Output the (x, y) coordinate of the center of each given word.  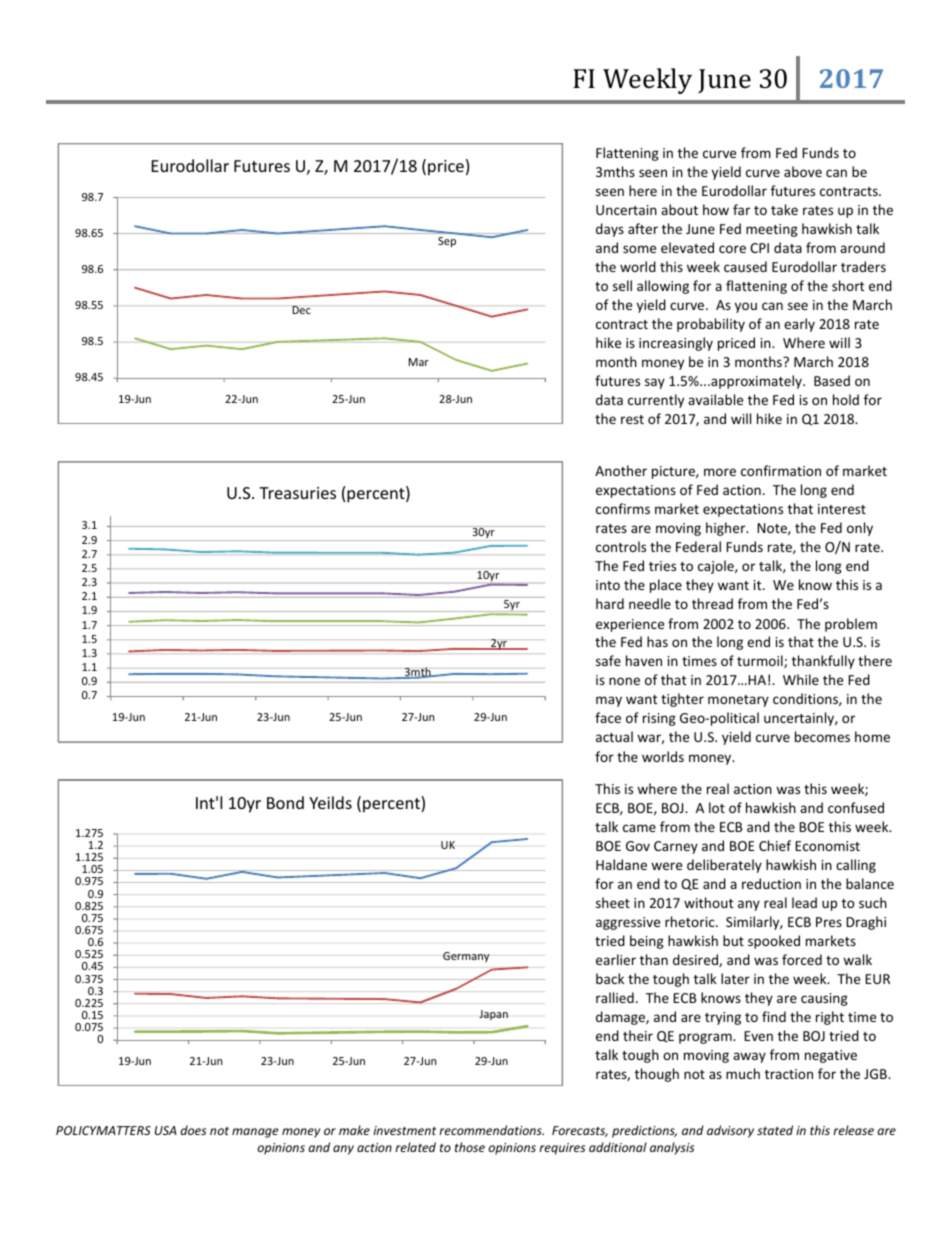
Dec (301, 310)
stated (775, 1130)
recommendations (491, 1130)
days (610, 230)
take (784, 209)
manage (255, 1133)
